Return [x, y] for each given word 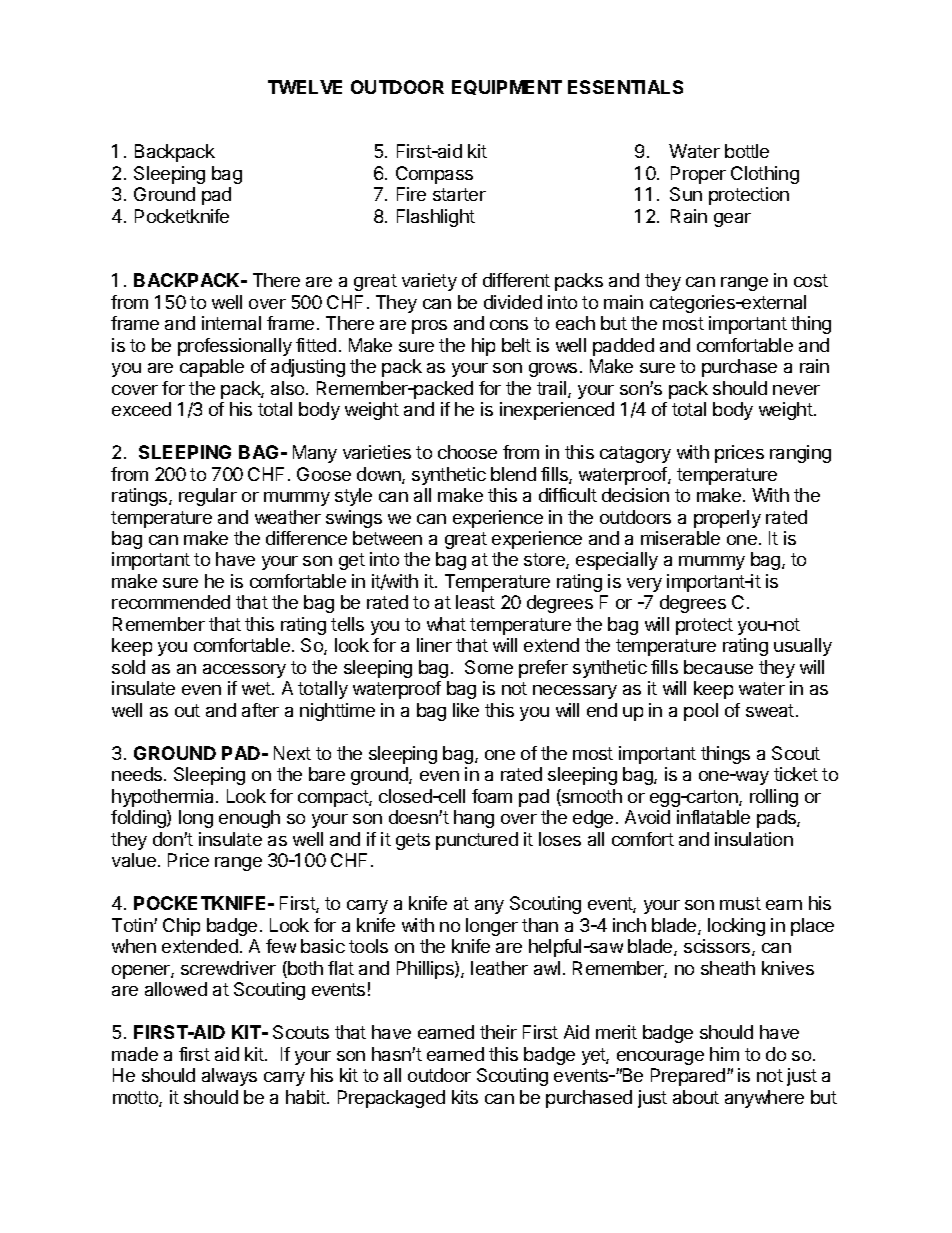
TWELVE [305, 87]
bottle [747, 151]
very [644, 585]
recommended [171, 602]
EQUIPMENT [507, 87]
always [229, 1077]
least [475, 602]
